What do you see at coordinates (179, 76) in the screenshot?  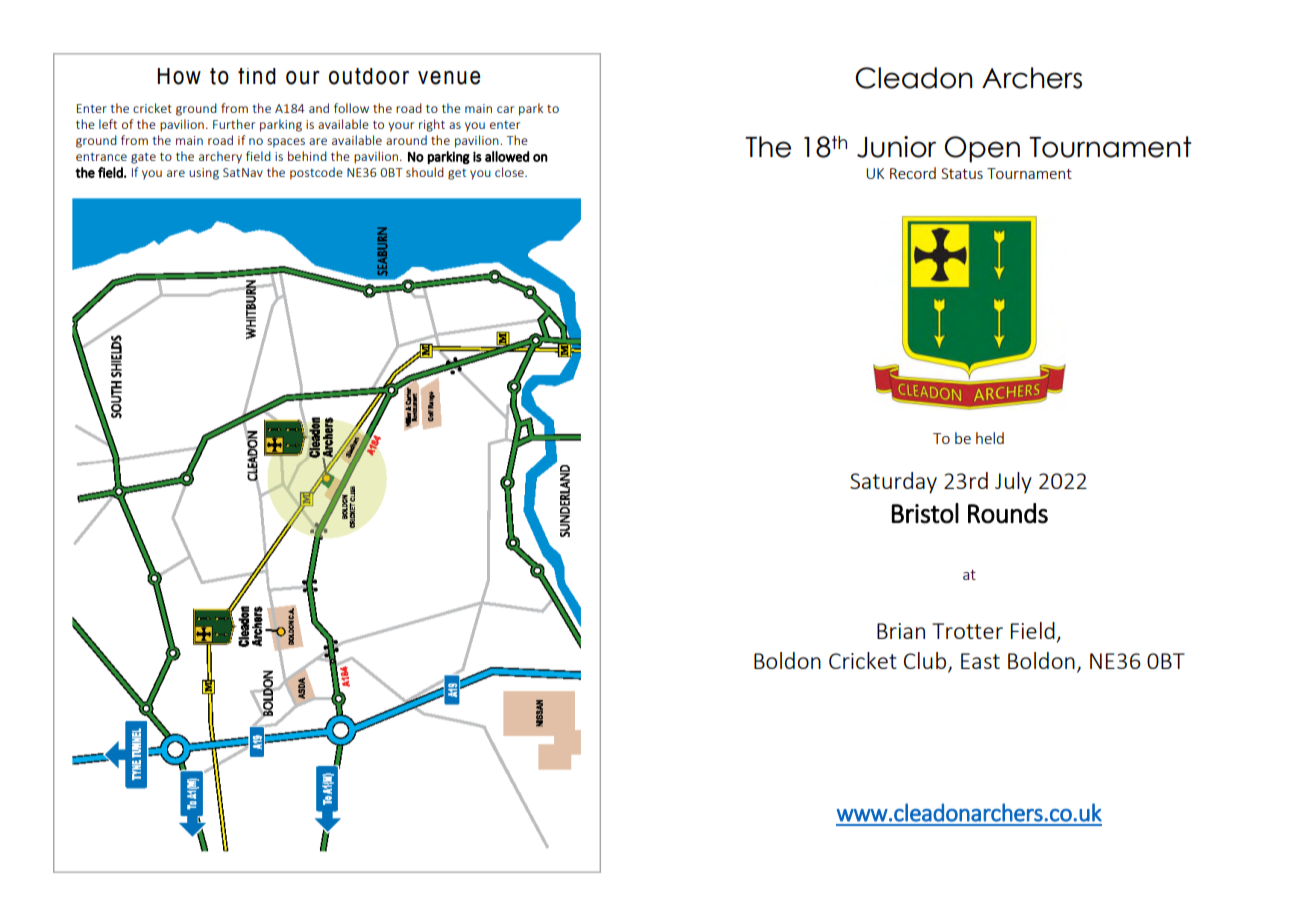 I see `How` at bounding box center [179, 76].
